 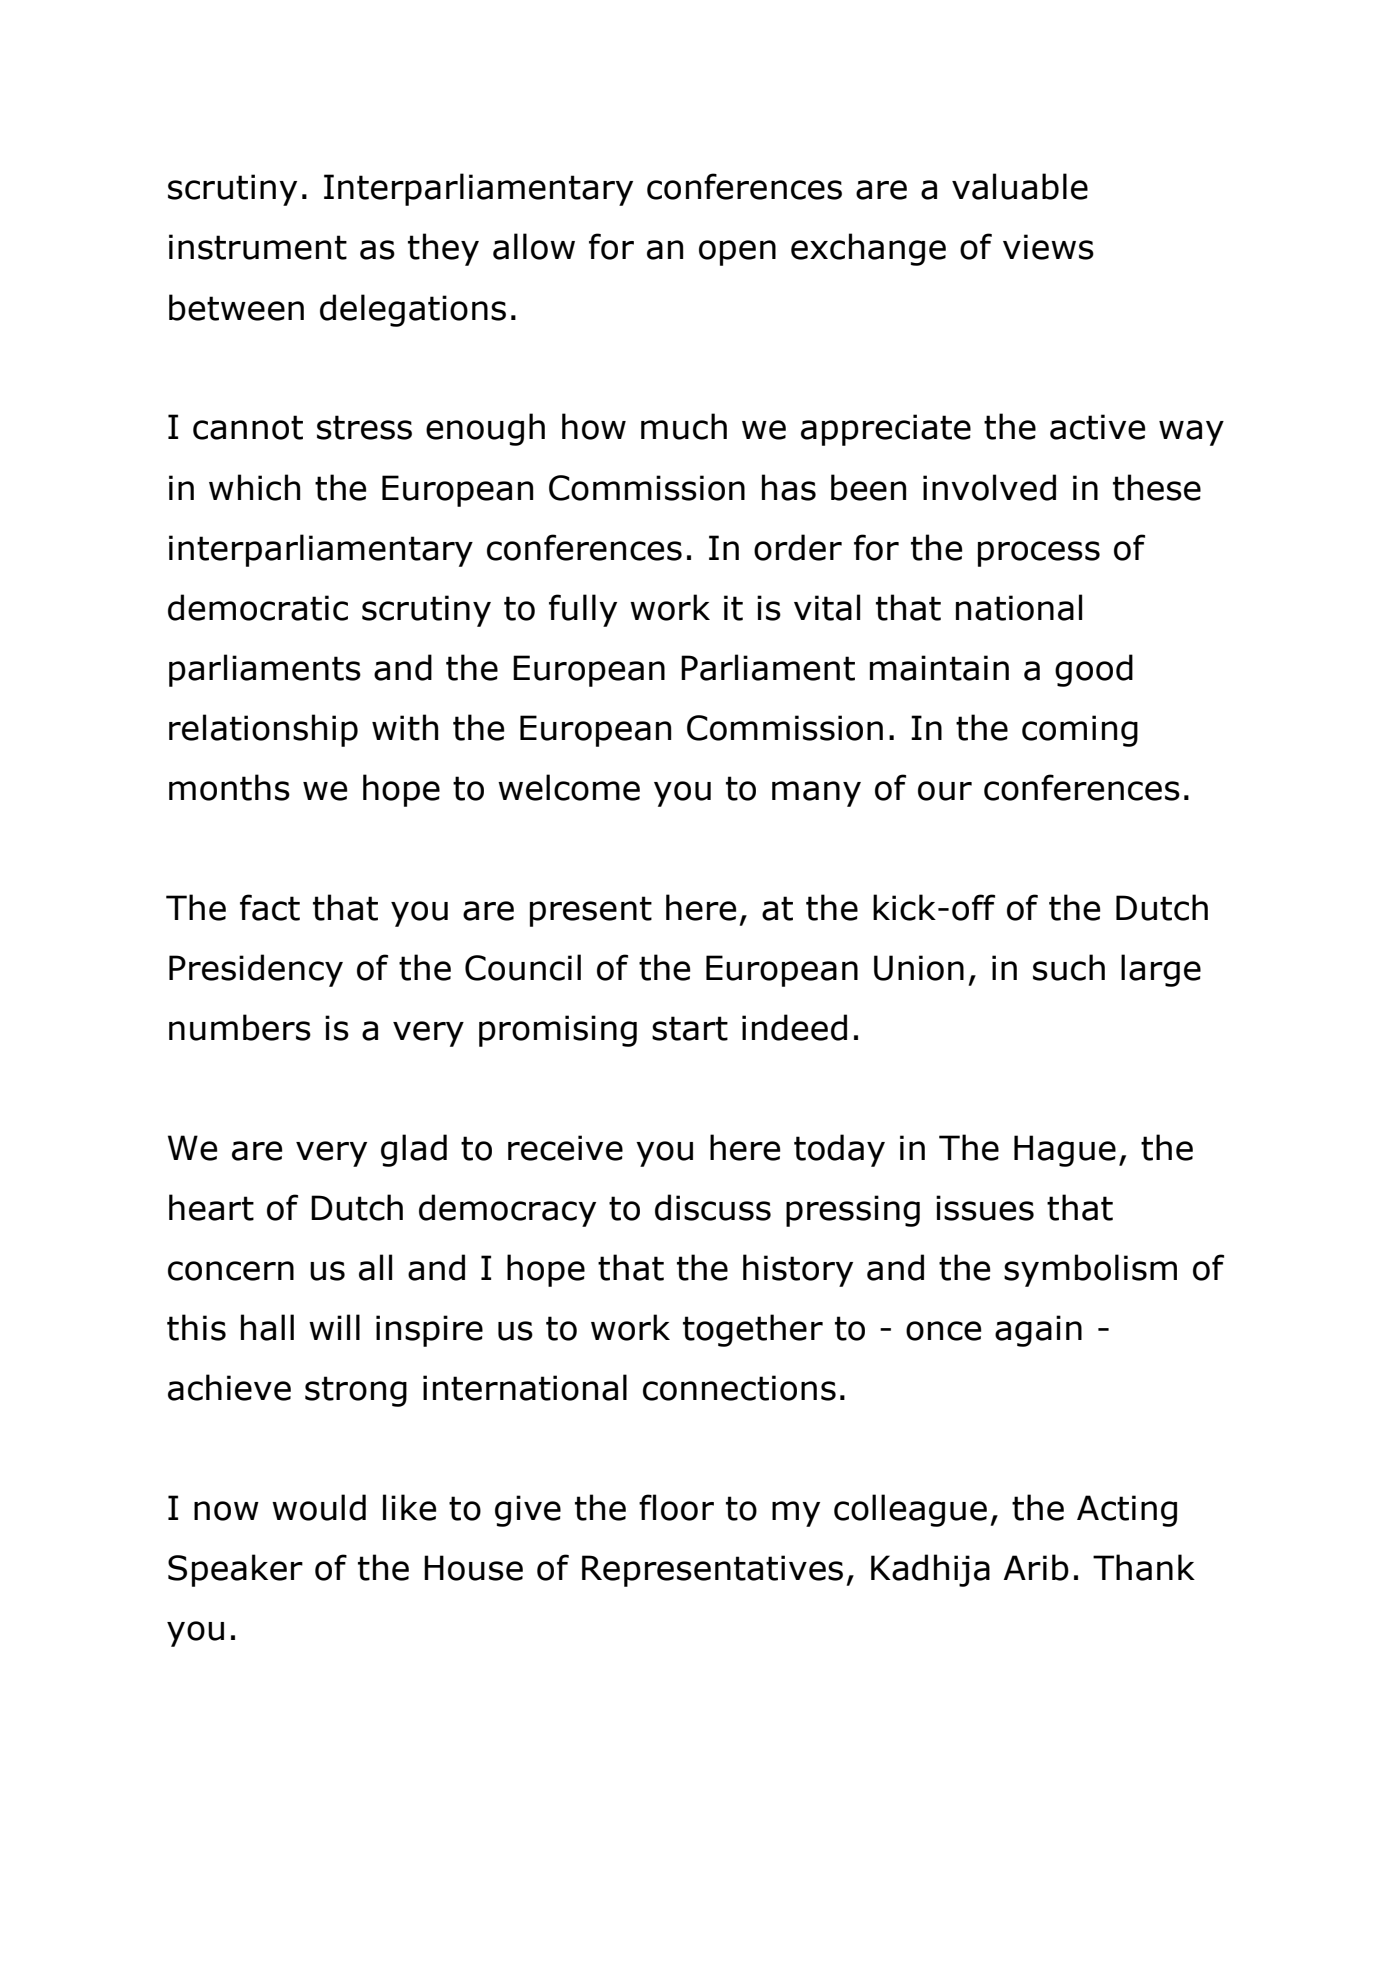 I want to click on Acting, so click(x=1127, y=1511).
